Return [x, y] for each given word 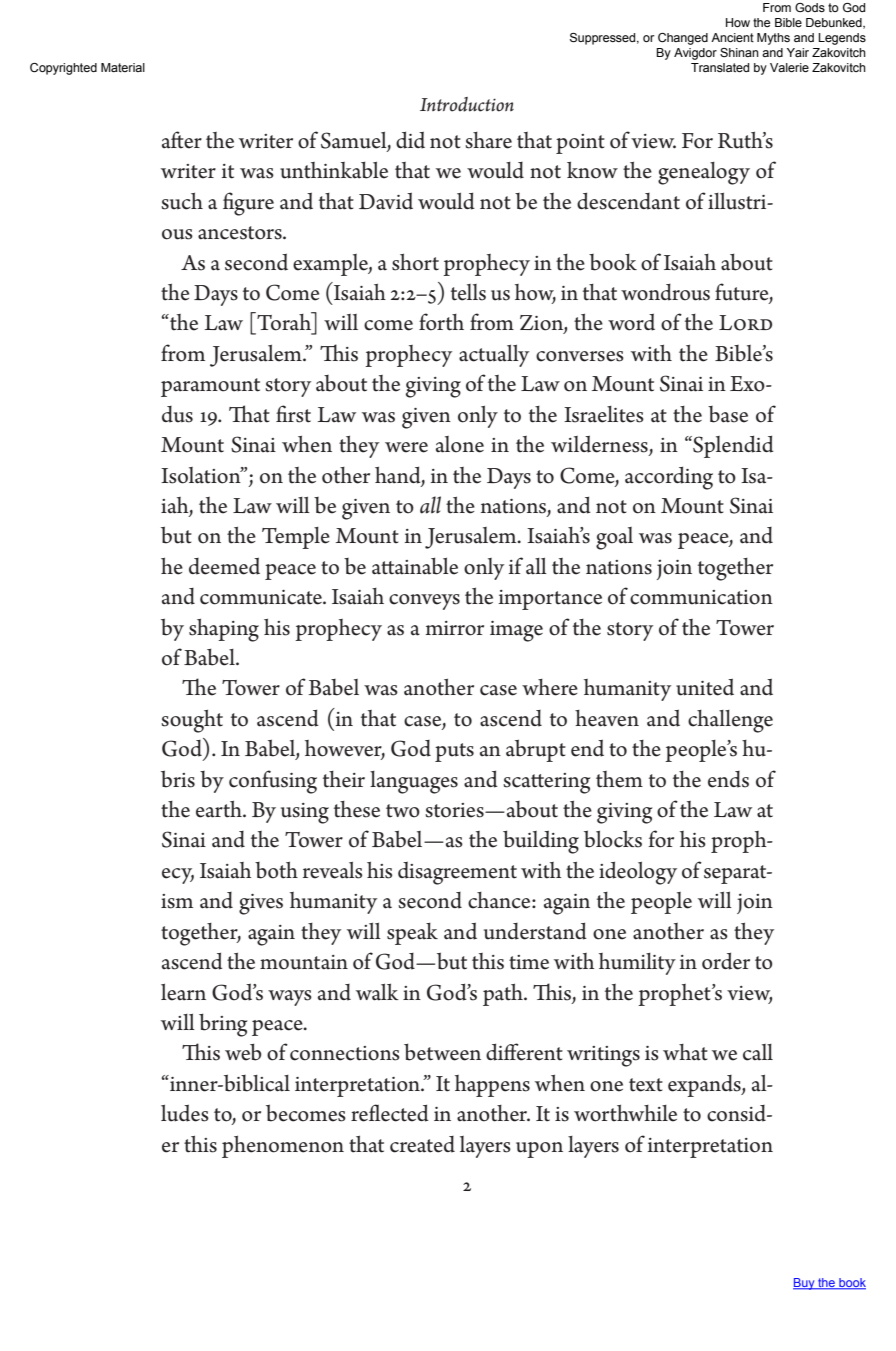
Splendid [732, 447]
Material [123, 67]
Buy [805, 1284]
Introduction [467, 104]
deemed [224, 566]
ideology [638, 873]
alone [460, 444]
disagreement [457, 873]
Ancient [732, 37]
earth [220, 809]
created [422, 1144]
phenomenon [283, 1147]
